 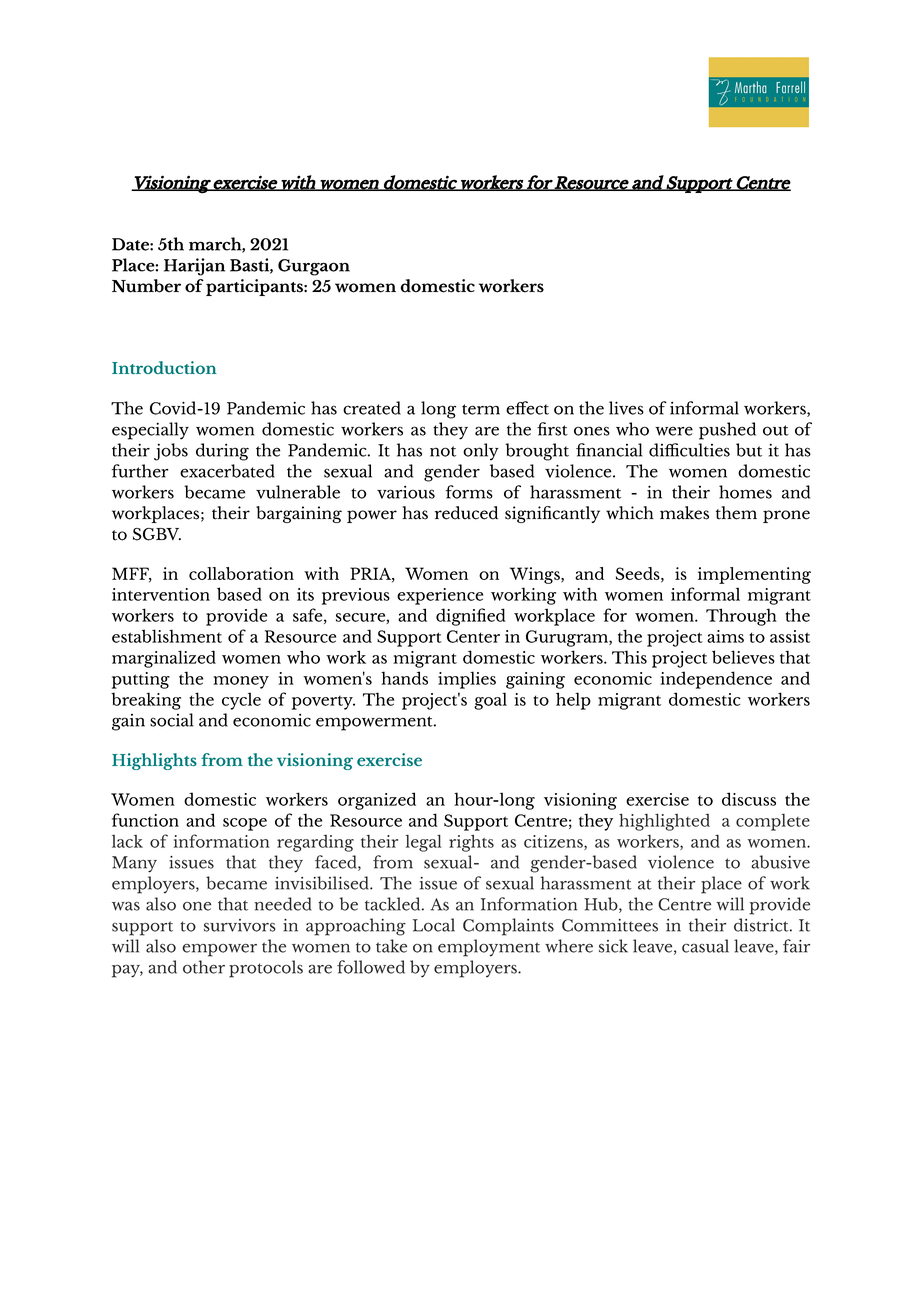 What do you see at coordinates (377, 801) in the image?
I see `organized` at bounding box center [377, 801].
